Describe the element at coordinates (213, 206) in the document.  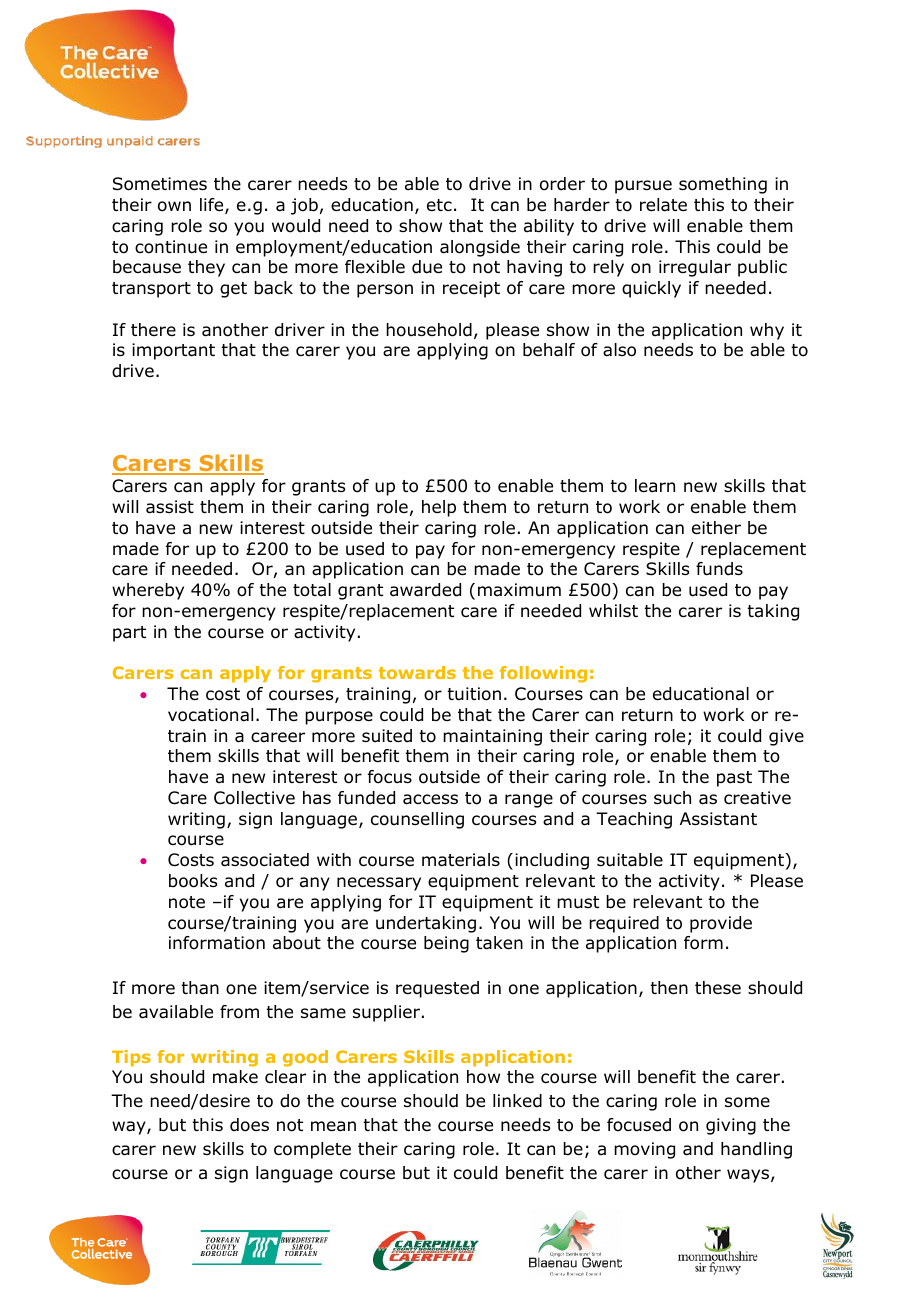
I see `life` at that location.
